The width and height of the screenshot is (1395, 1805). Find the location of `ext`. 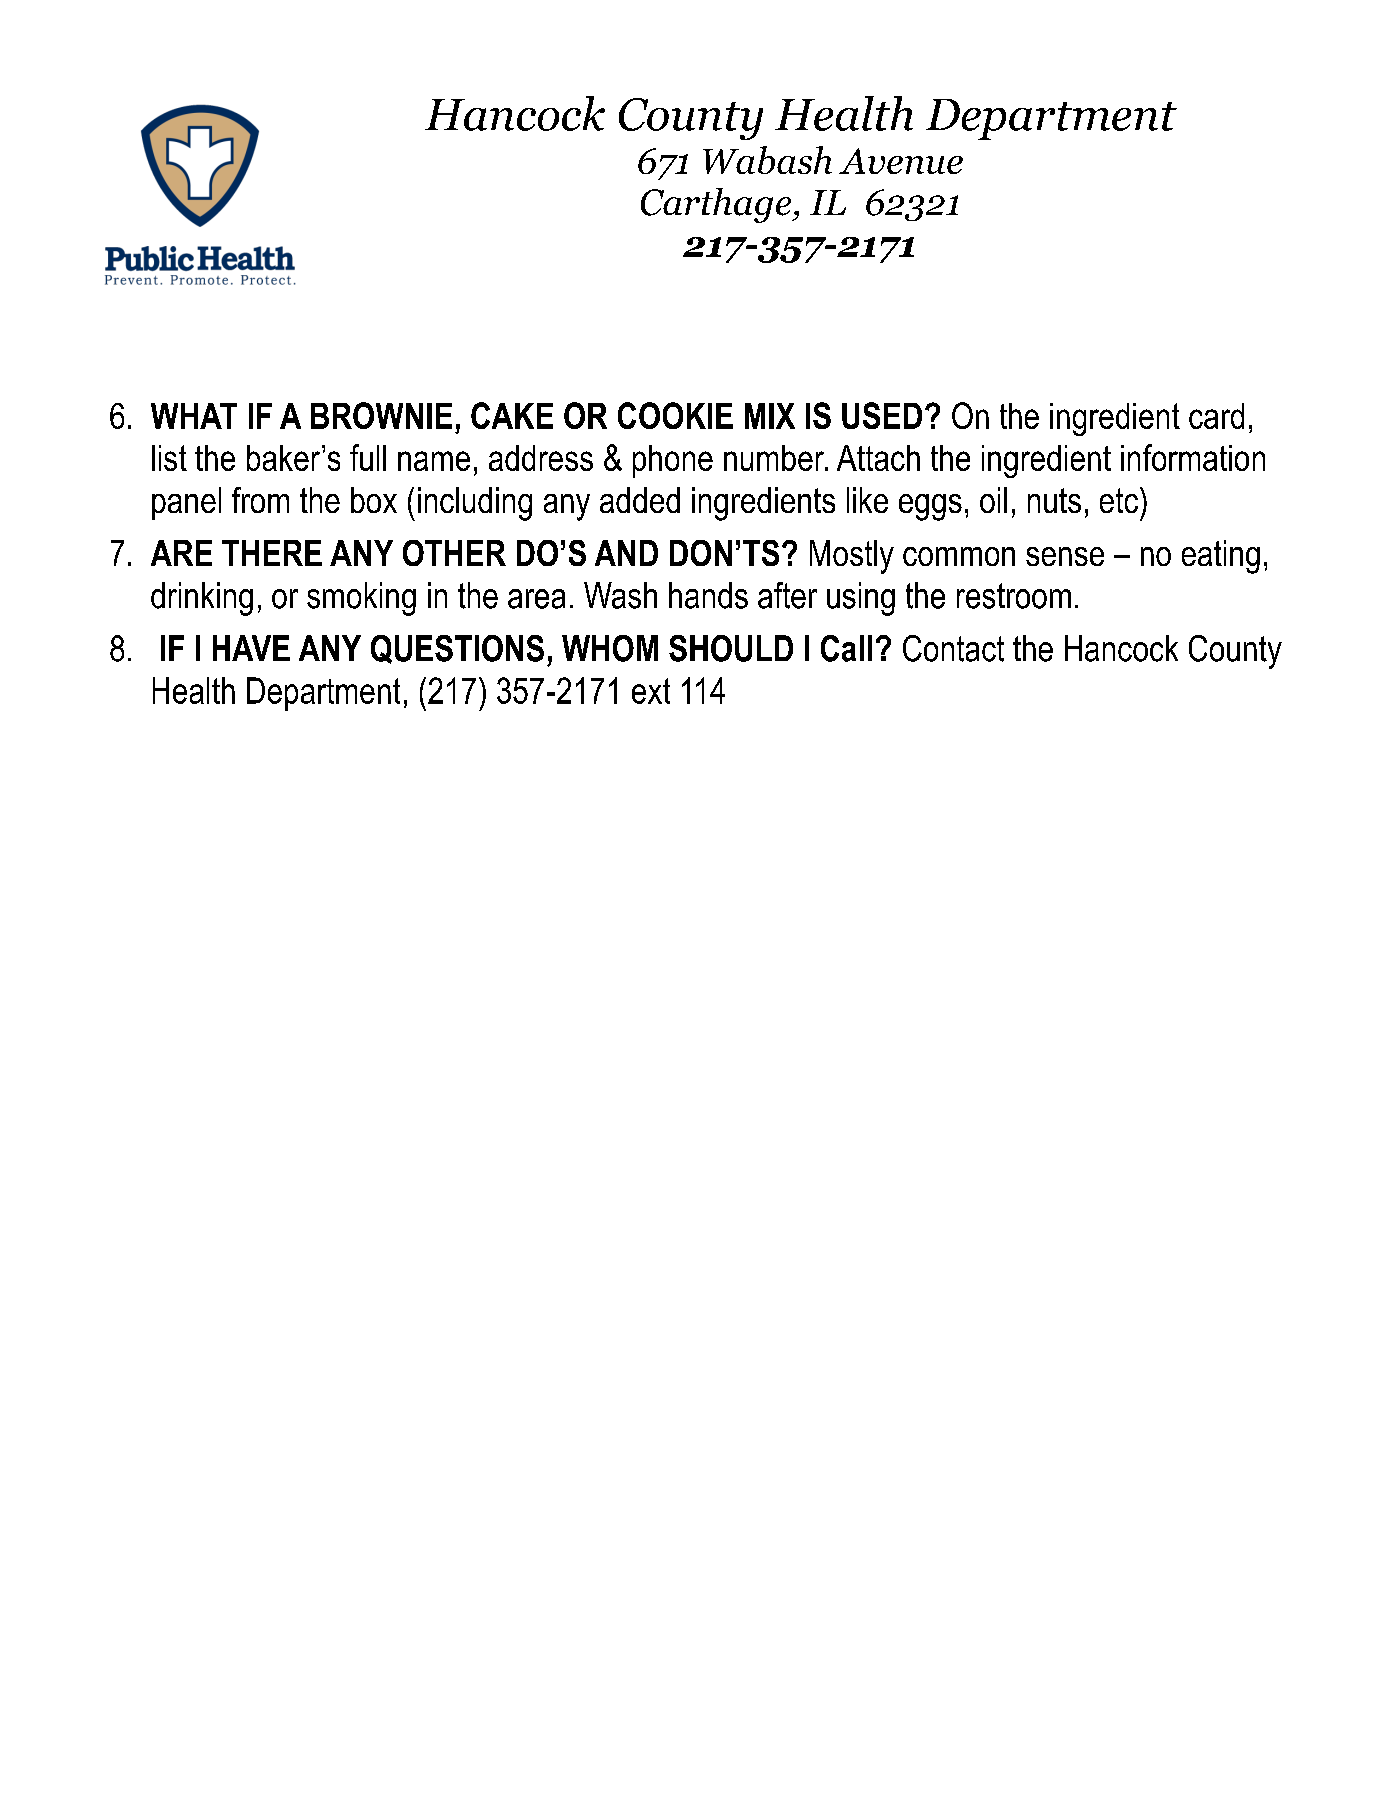

ext is located at coordinates (651, 691).
